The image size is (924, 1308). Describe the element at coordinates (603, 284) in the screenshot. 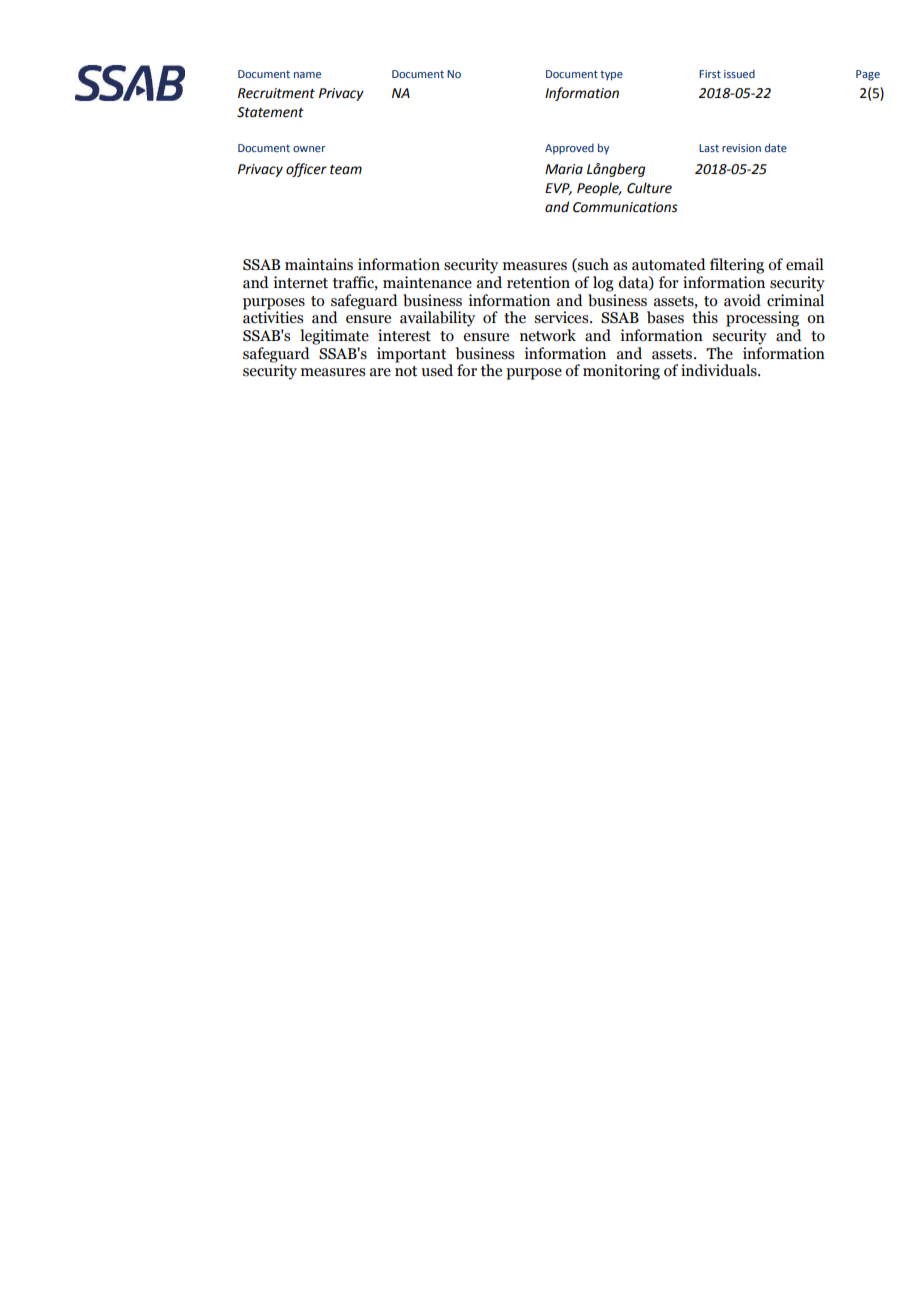

I see `log` at that location.
